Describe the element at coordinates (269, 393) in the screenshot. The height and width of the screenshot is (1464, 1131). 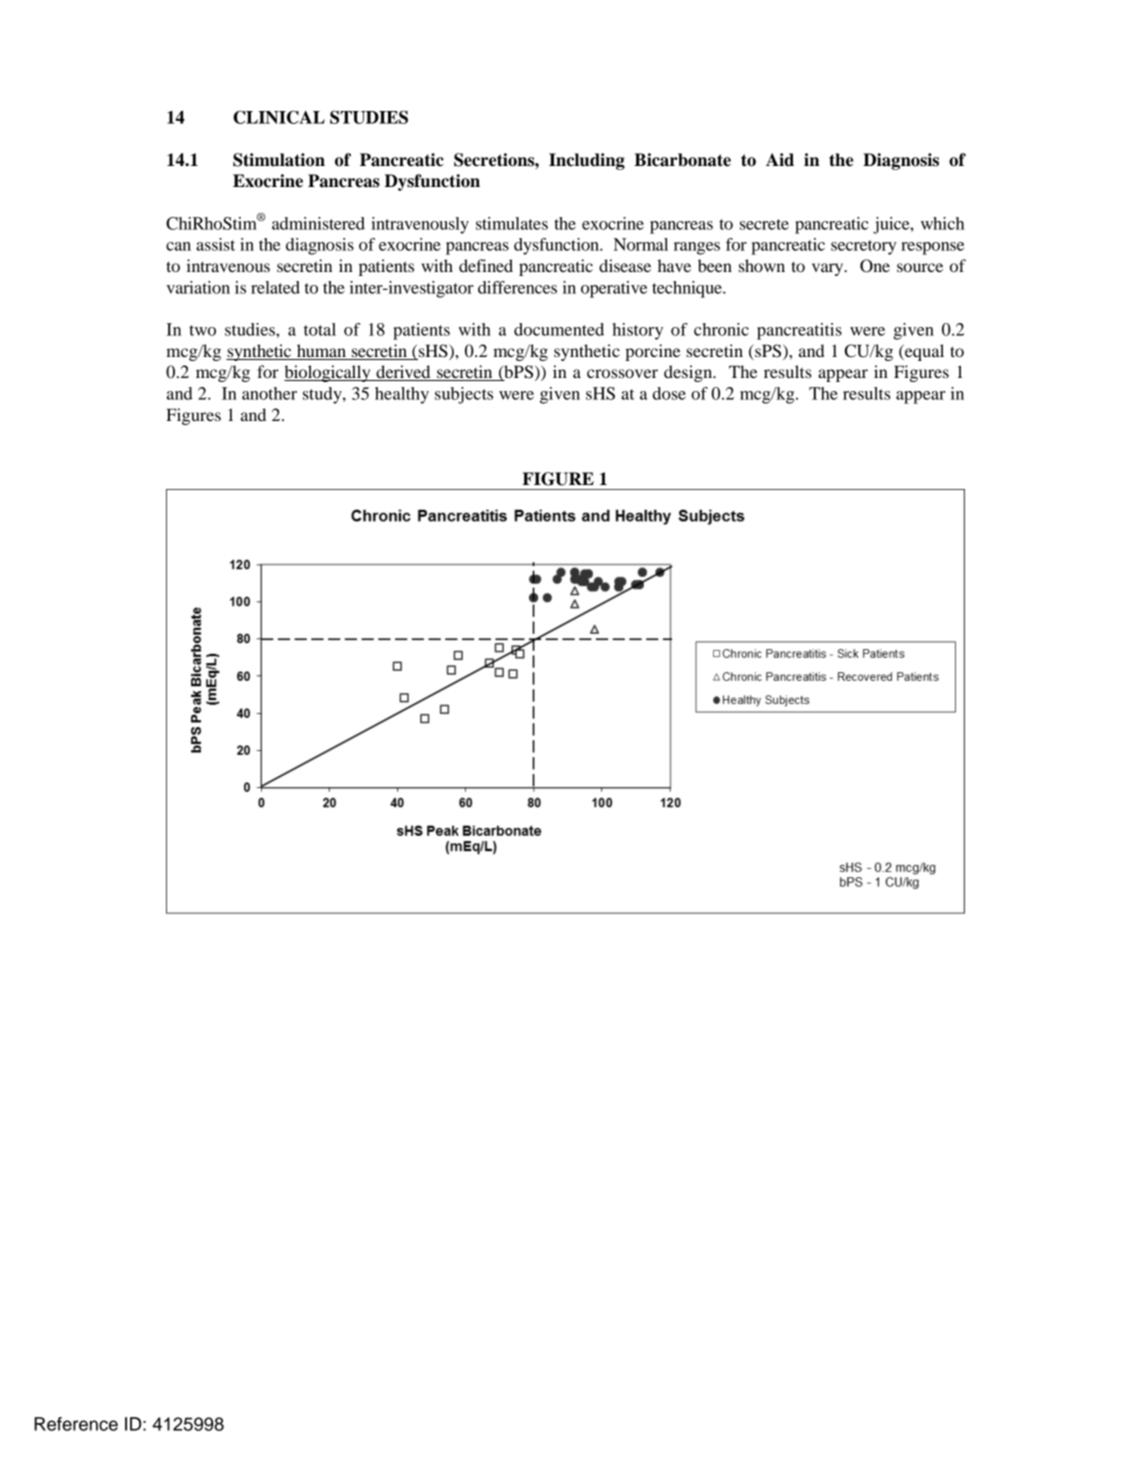
I see `another` at that location.
